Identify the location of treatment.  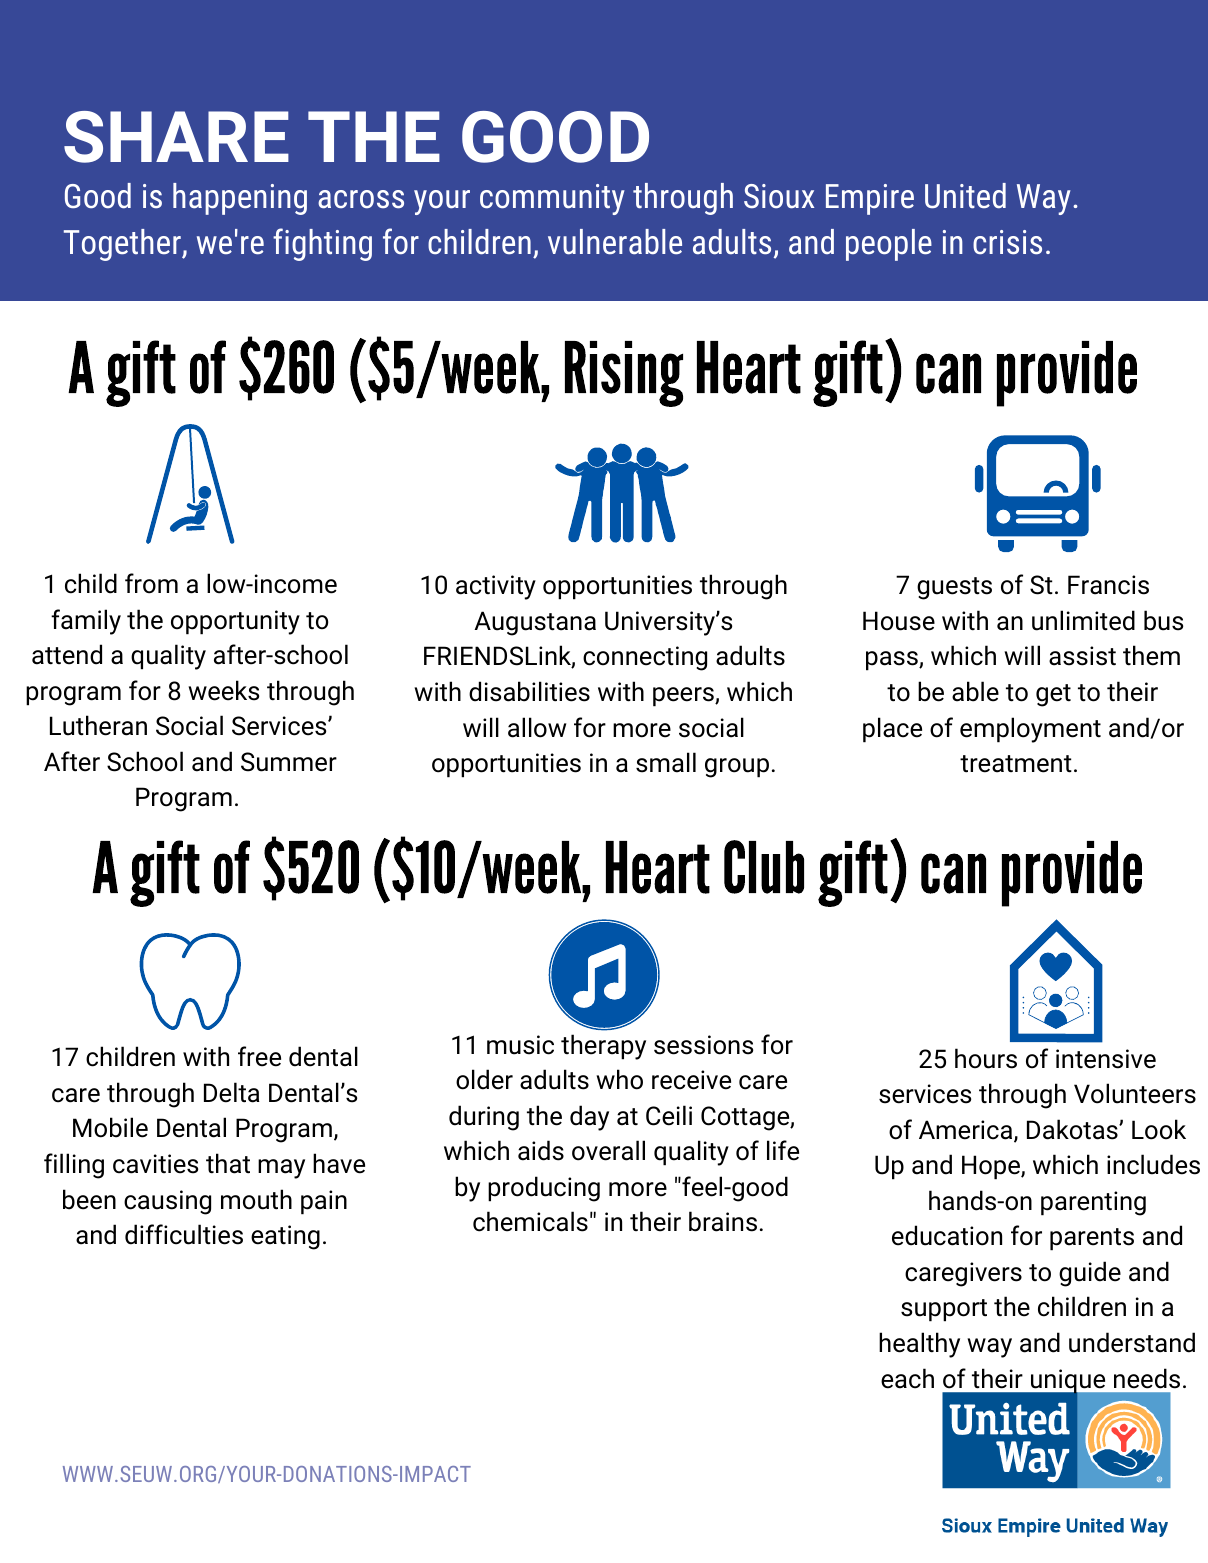
(1016, 764).
